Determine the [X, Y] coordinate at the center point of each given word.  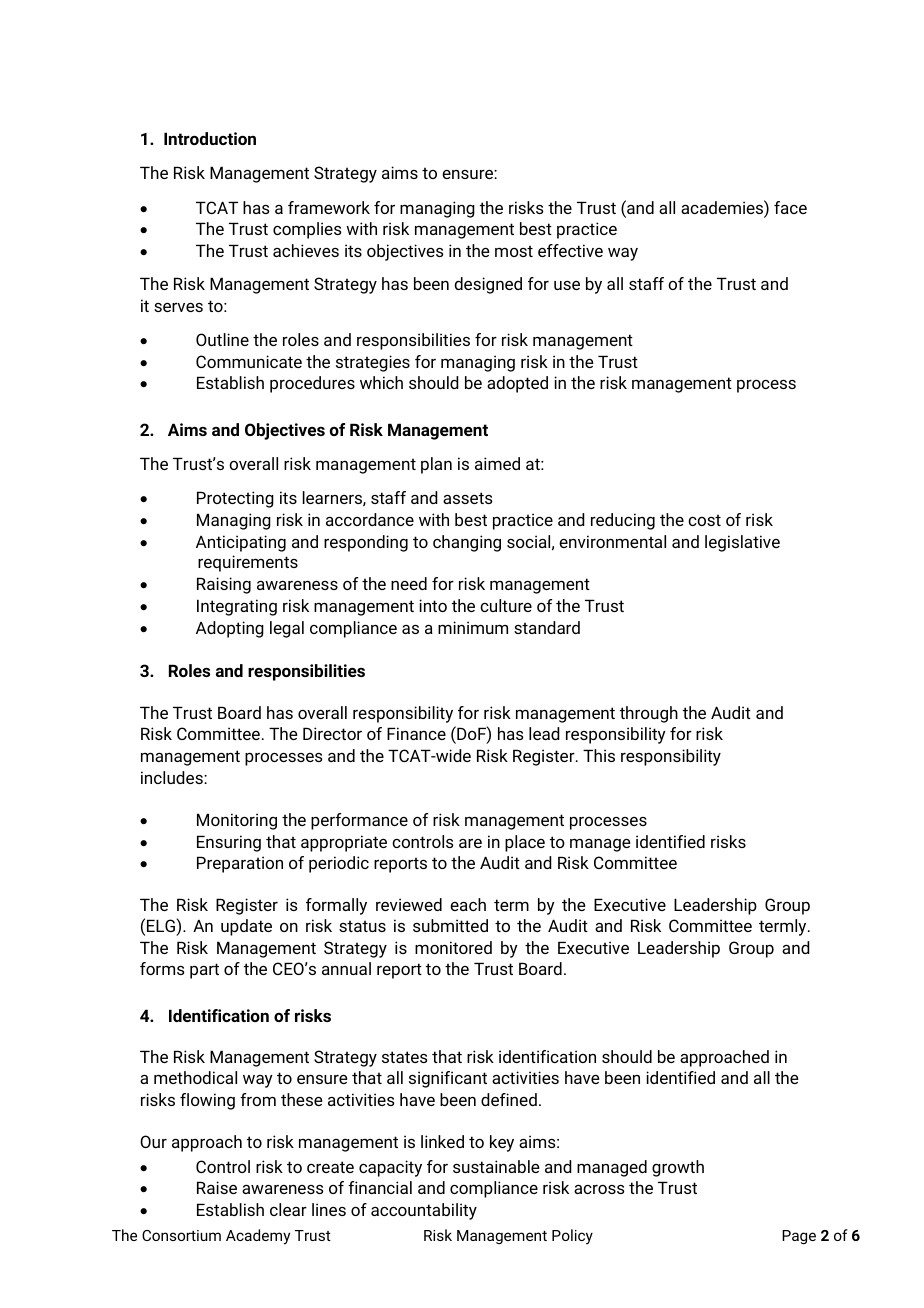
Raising [224, 585]
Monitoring [237, 821]
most [514, 251]
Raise [217, 1187]
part [204, 971]
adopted [517, 384]
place [525, 843]
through [649, 714]
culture [506, 605]
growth [678, 1168]
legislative [742, 543]
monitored [453, 947]
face [790, 207]
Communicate [249, 361]
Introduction [210, 138]
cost [704, 520]
